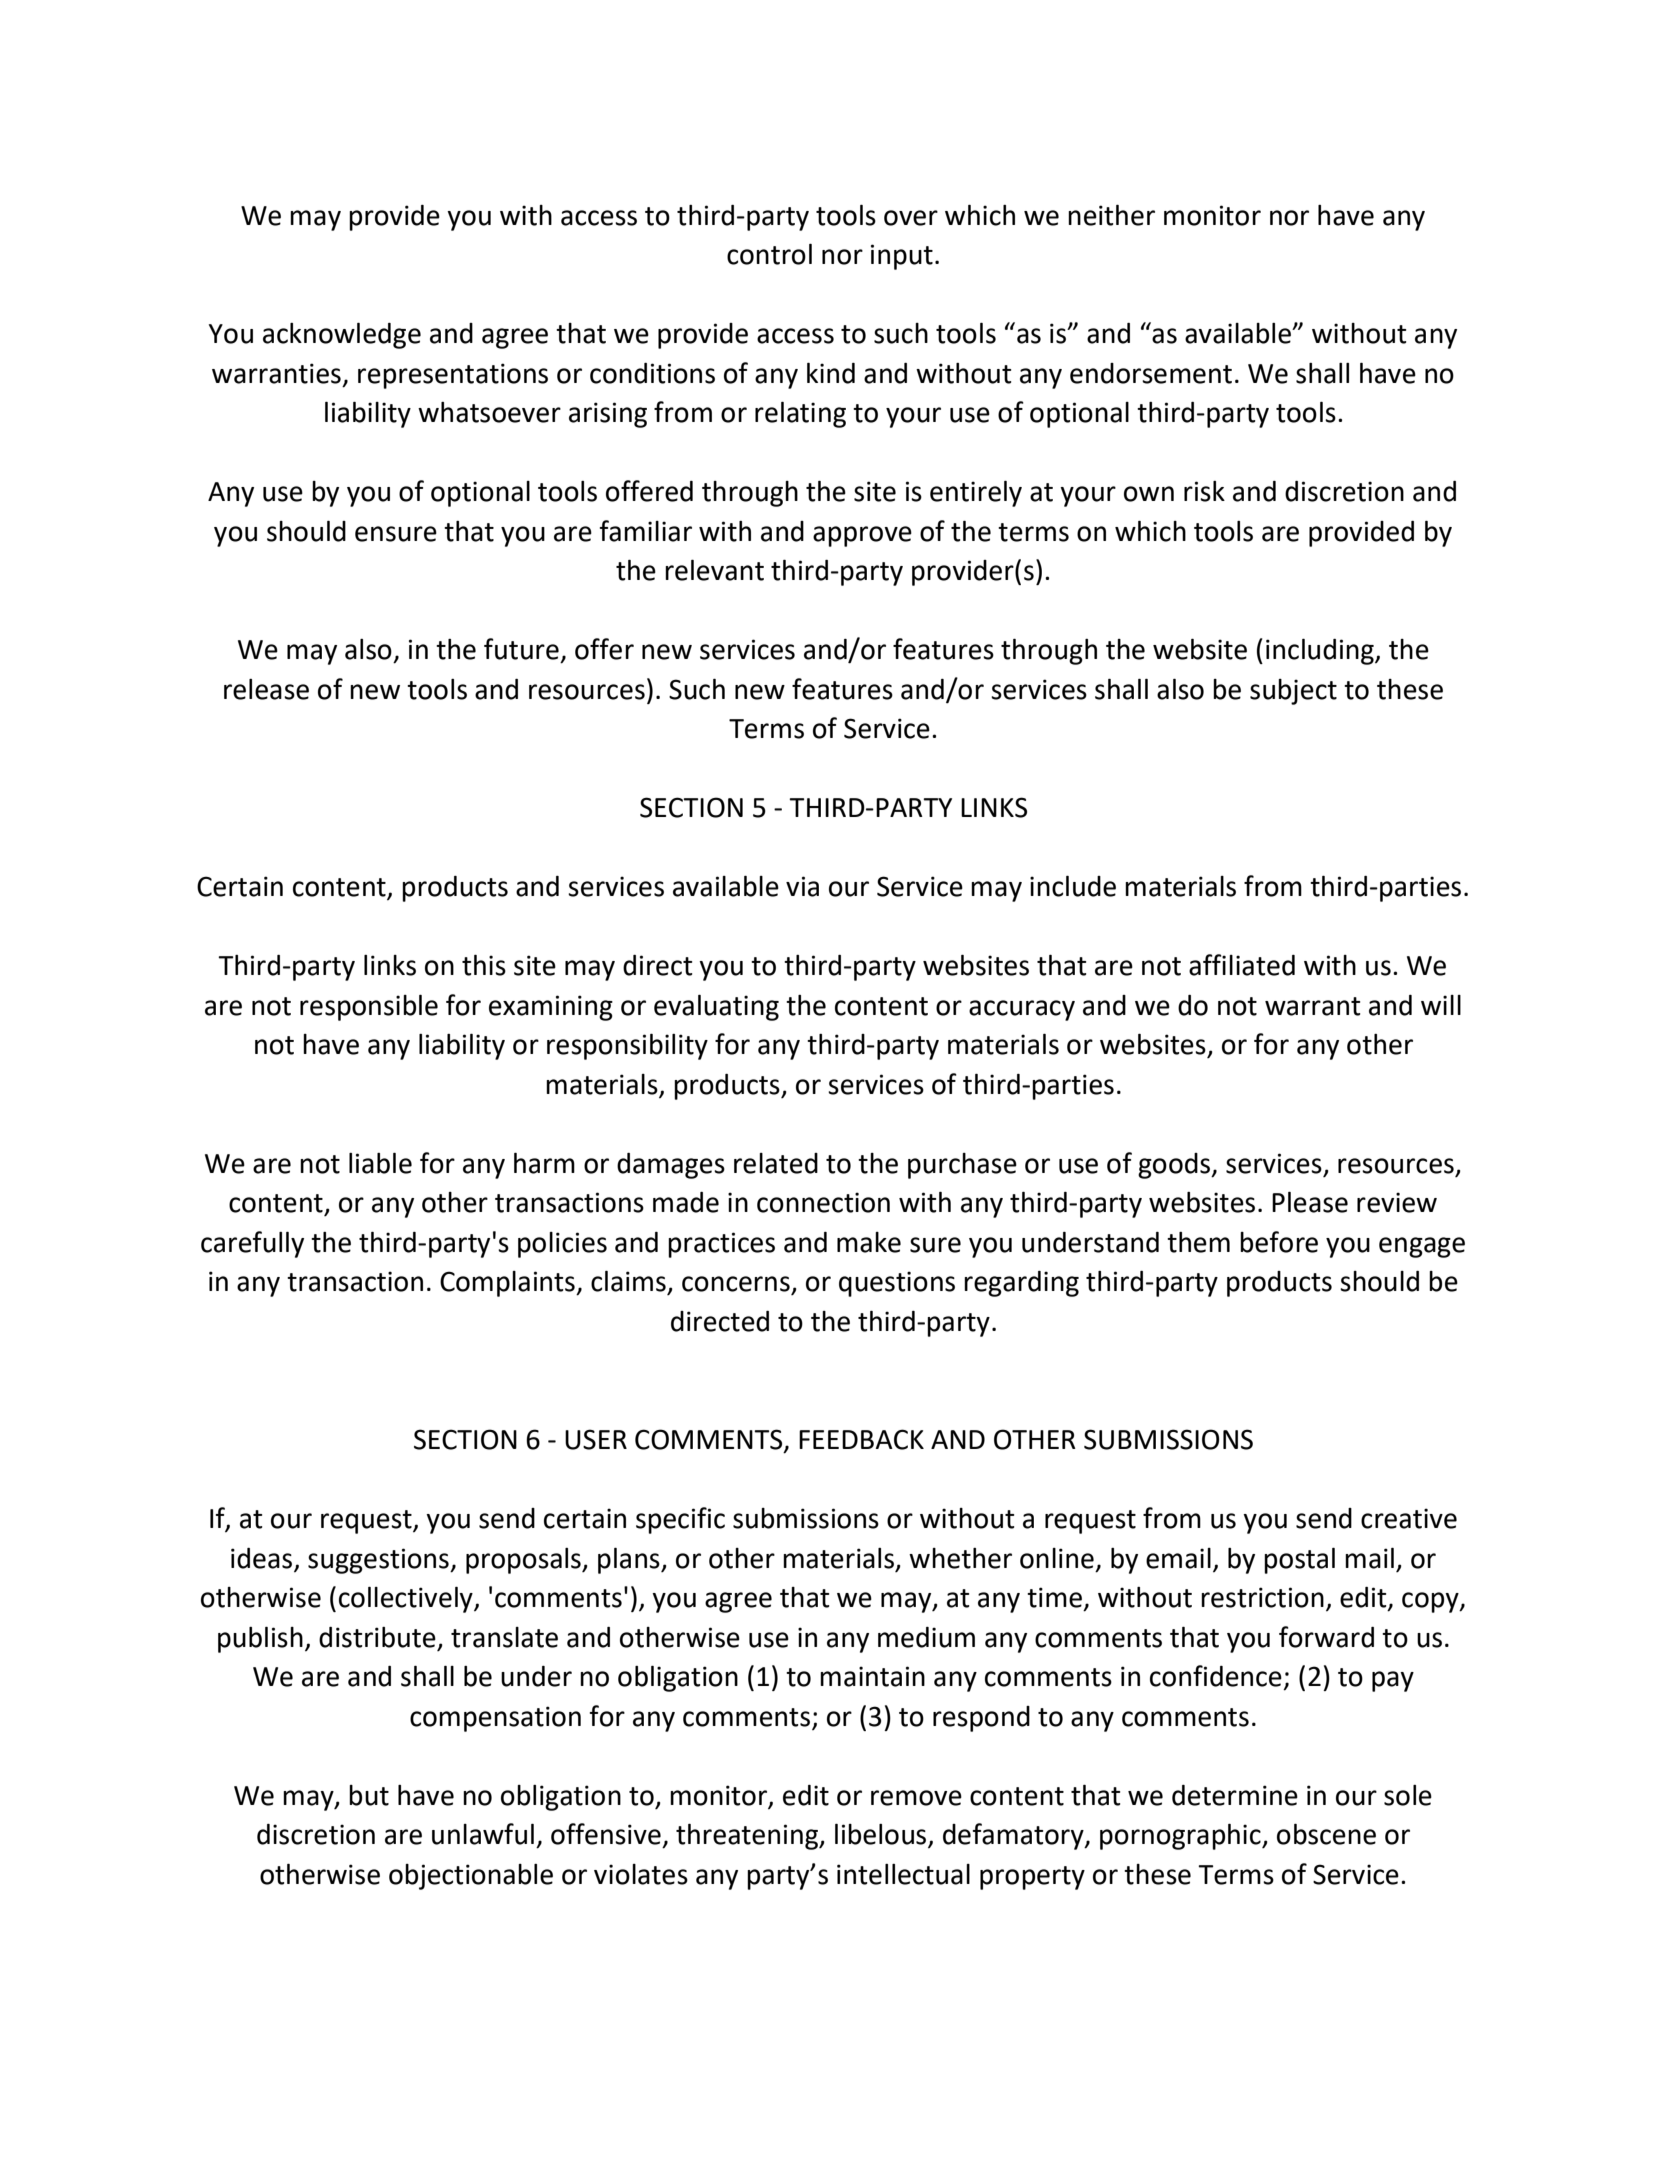 Image resolution: width=1668 pixels, height=2159 pixels. Describe the element at coordinates (716, 1007) in the document. I see `evaluating` at that location.
